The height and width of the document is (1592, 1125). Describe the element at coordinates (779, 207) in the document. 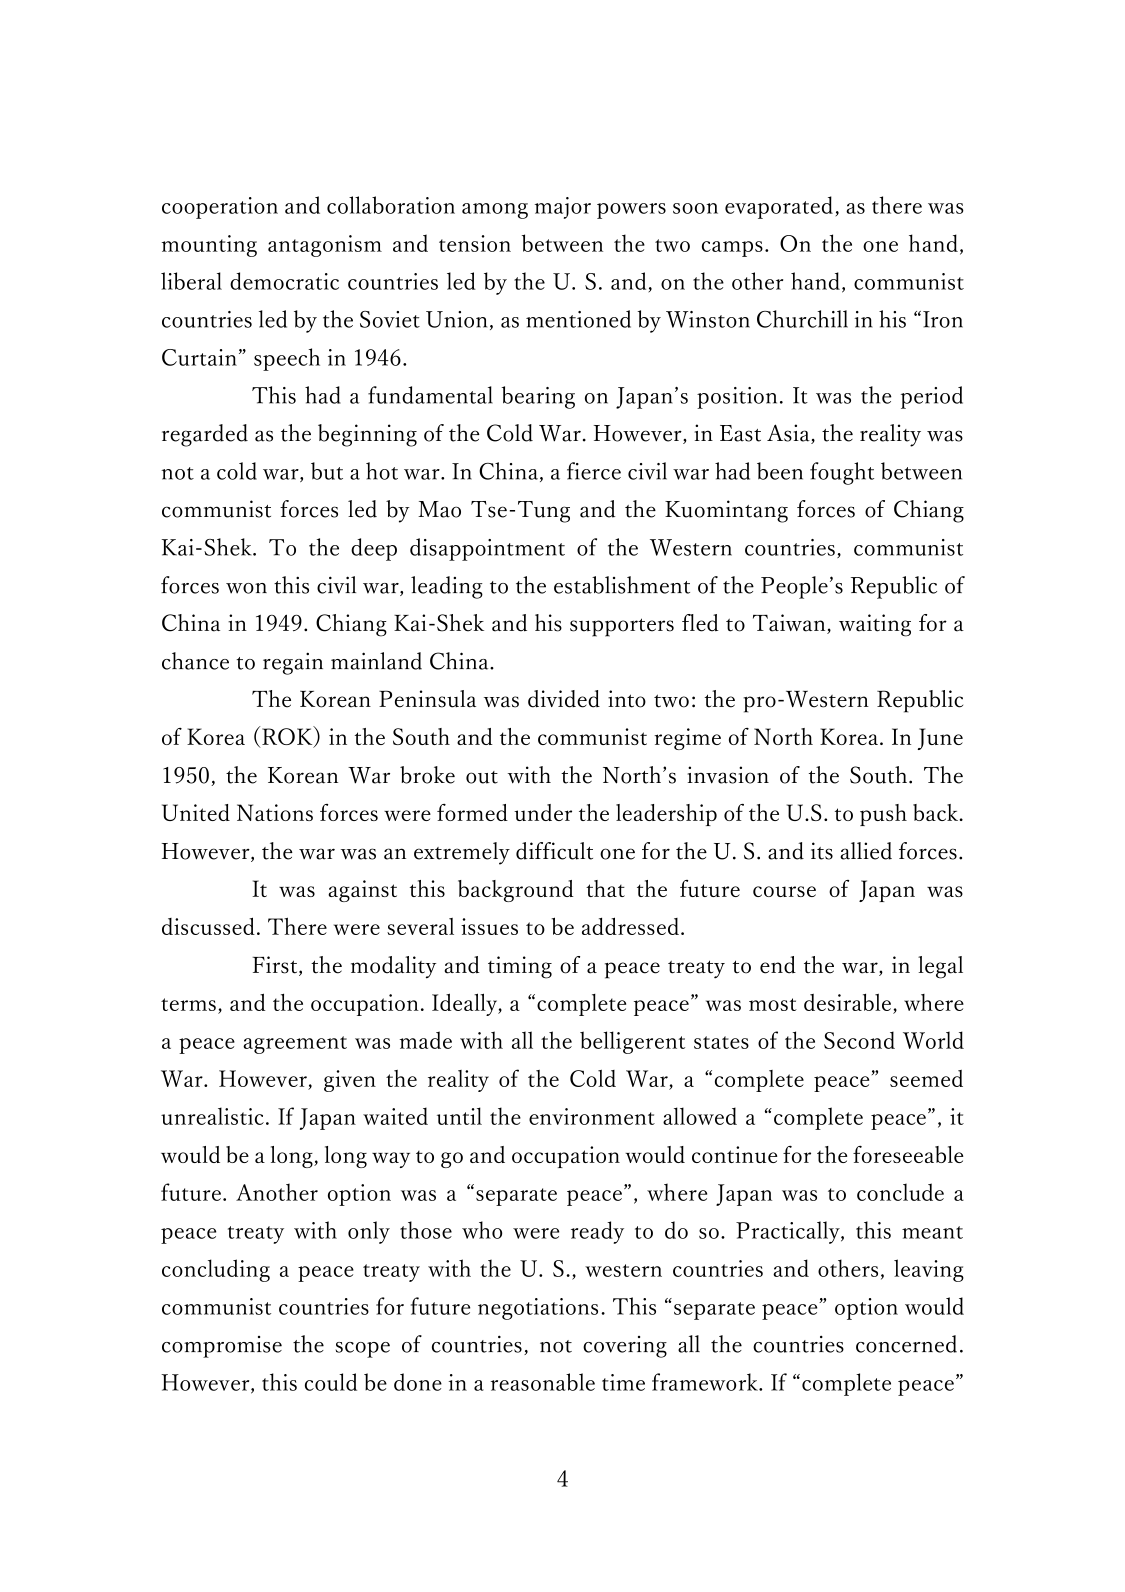

I see `evaporated` at that location.
